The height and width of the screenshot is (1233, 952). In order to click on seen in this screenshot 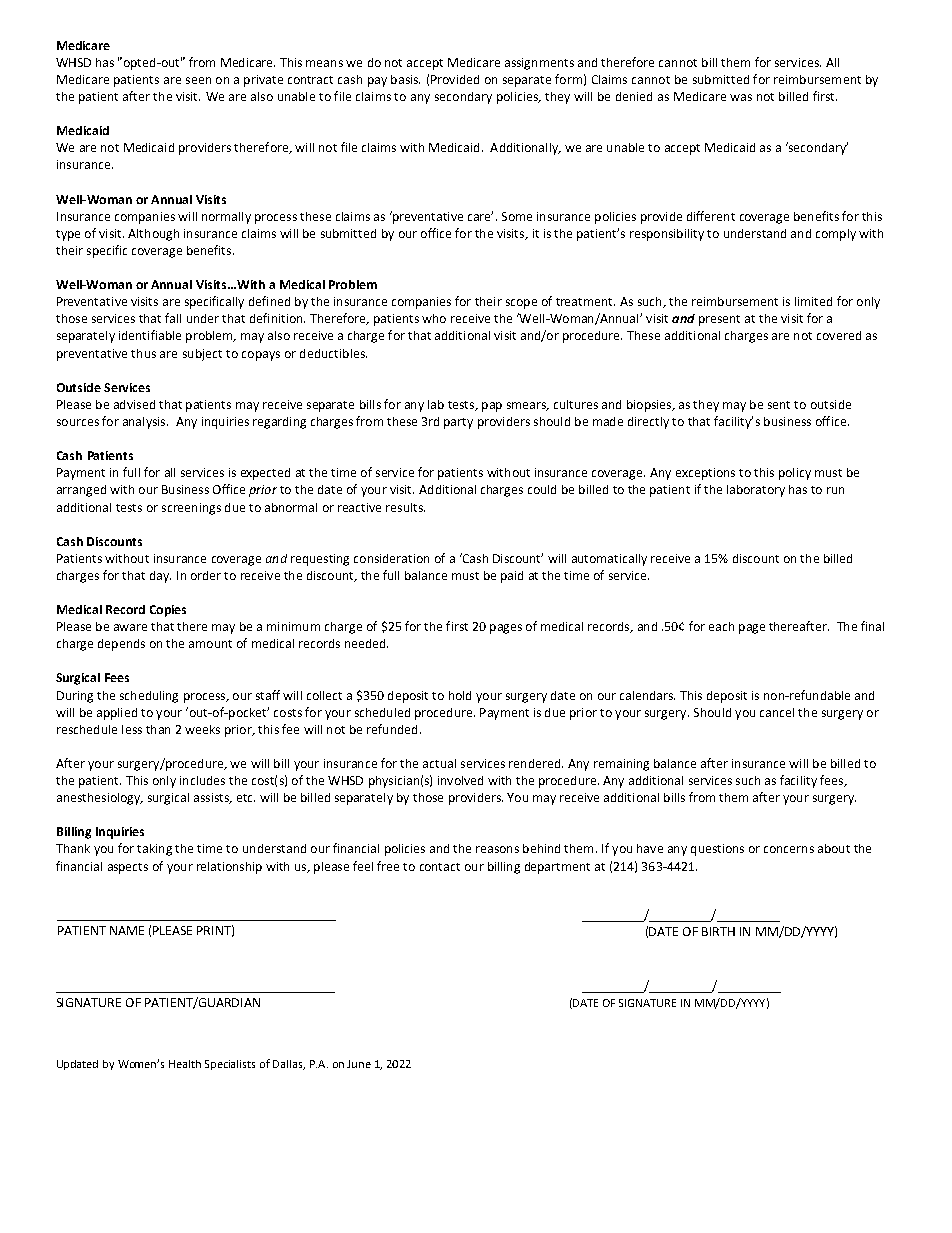, I will do `click(198, 80)`.
